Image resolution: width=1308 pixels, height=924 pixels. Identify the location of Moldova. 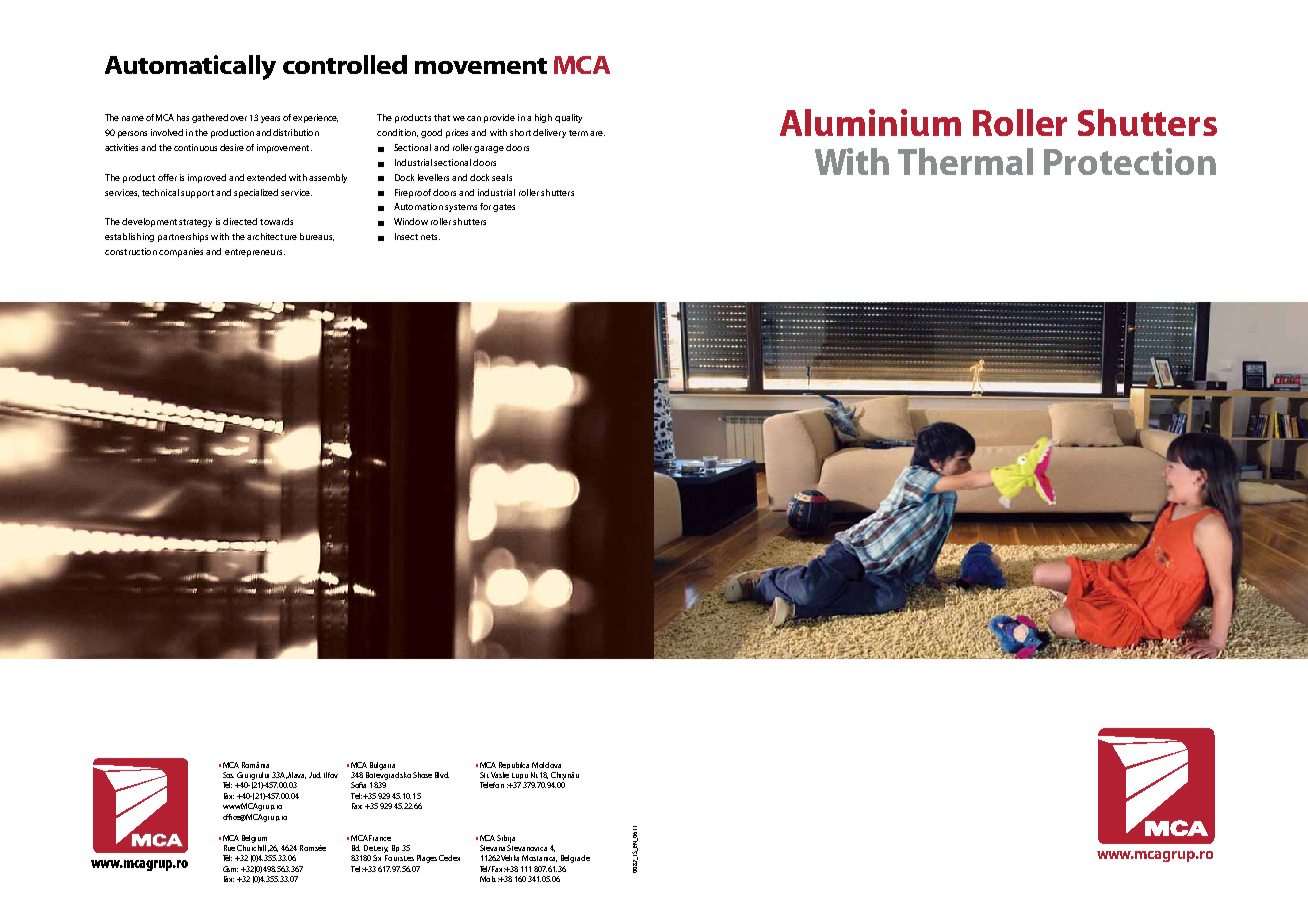
(546, 765).
